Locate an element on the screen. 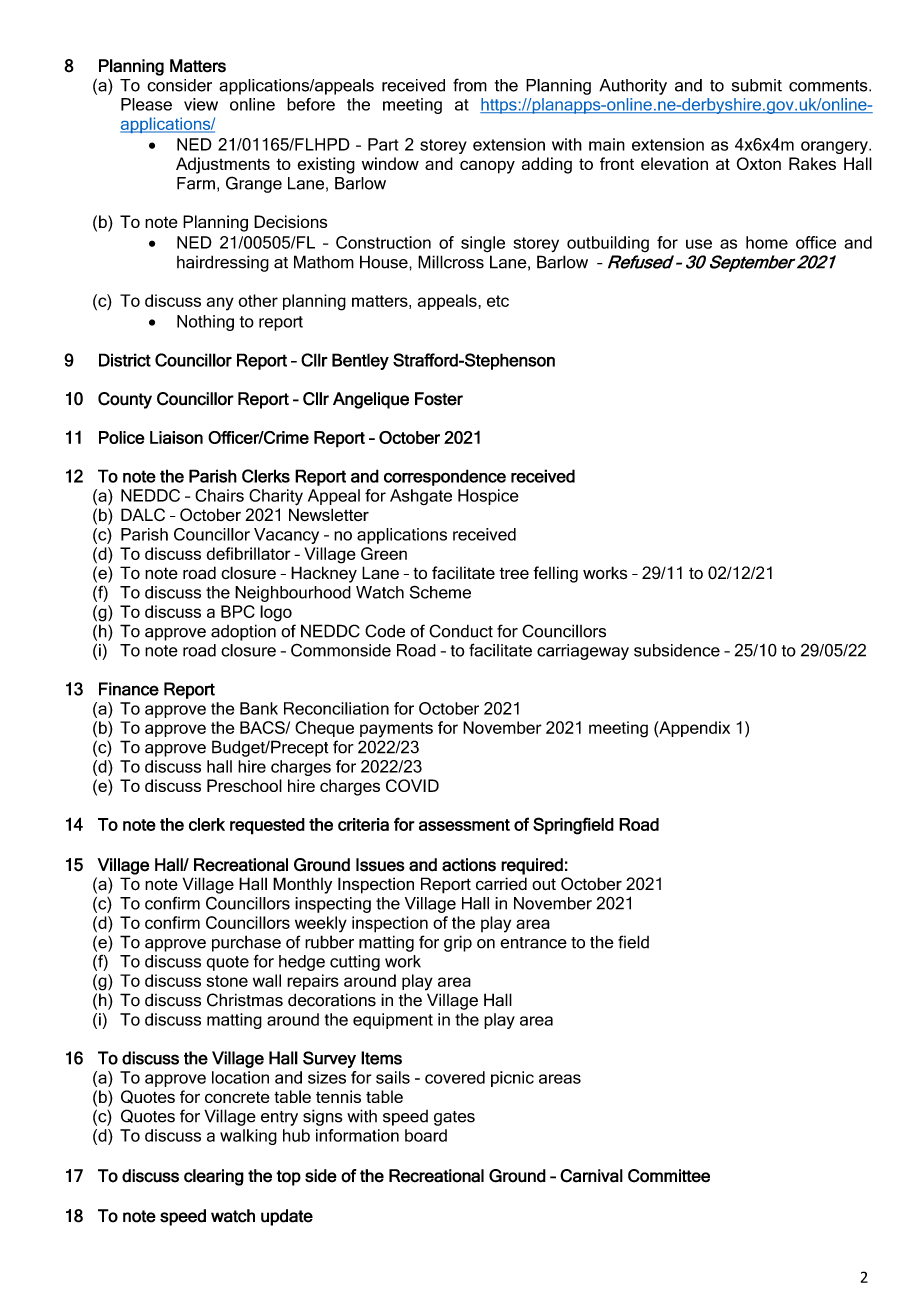  home is located at coordinates (767, 242).
